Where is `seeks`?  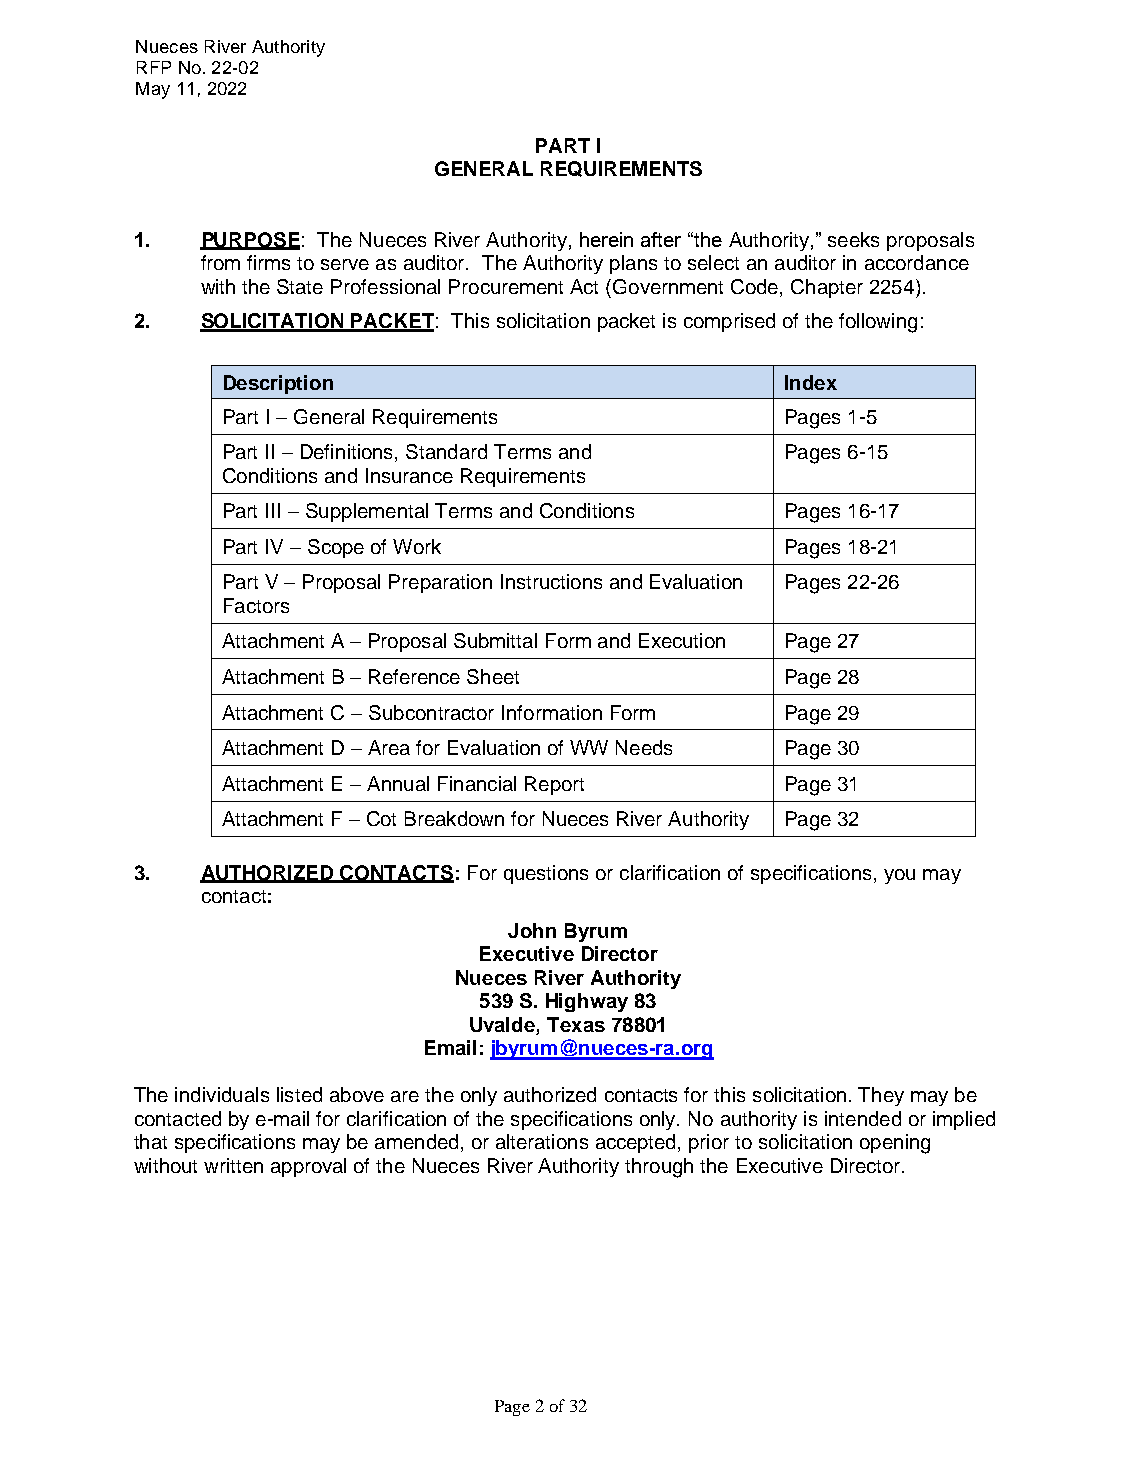
seeks is located at coordinates (853, 239).
